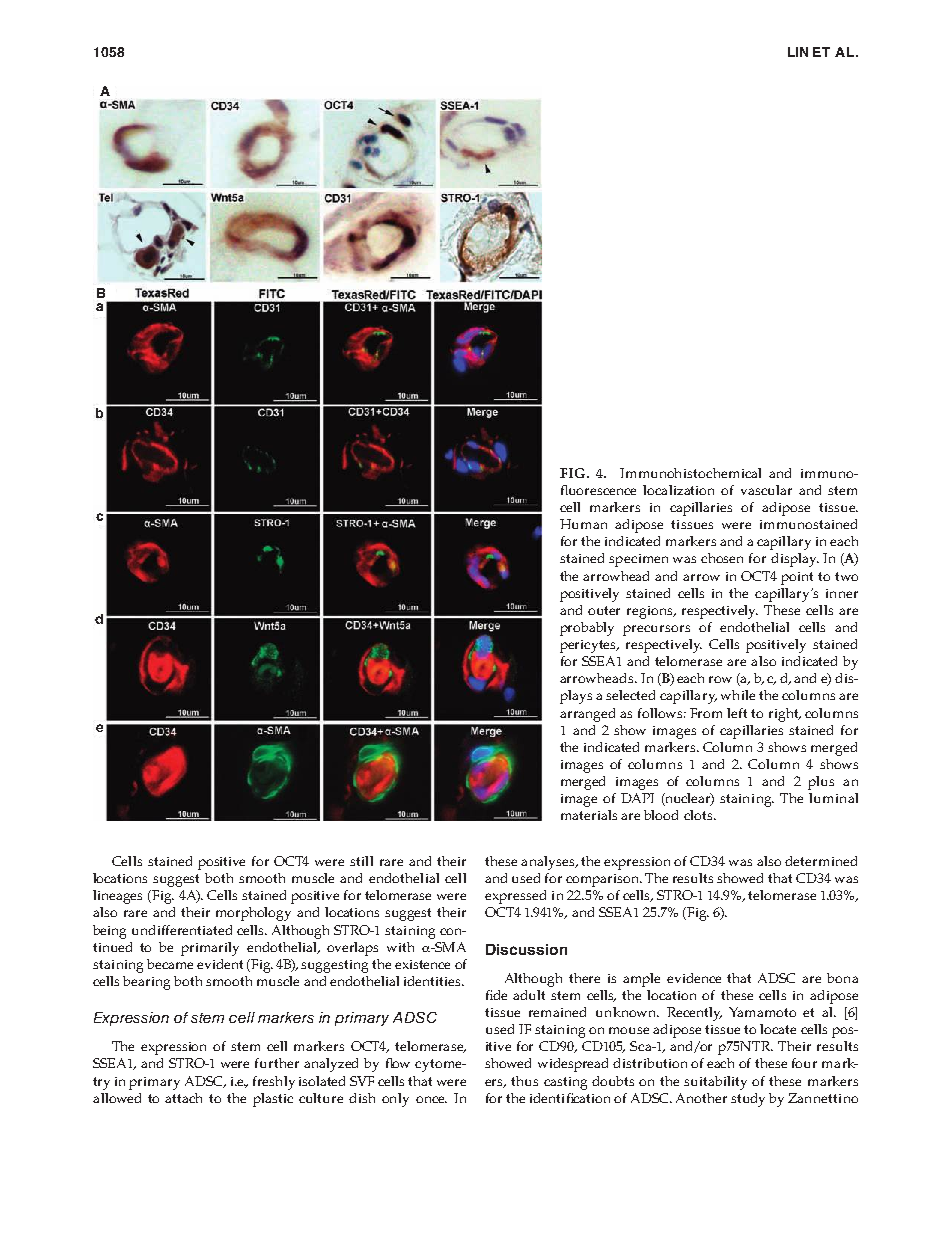 This screenshot has height=1233, width=952. Describe the element at coordinates (587, 715) in the screenshot. I see `arranged` at that location.
